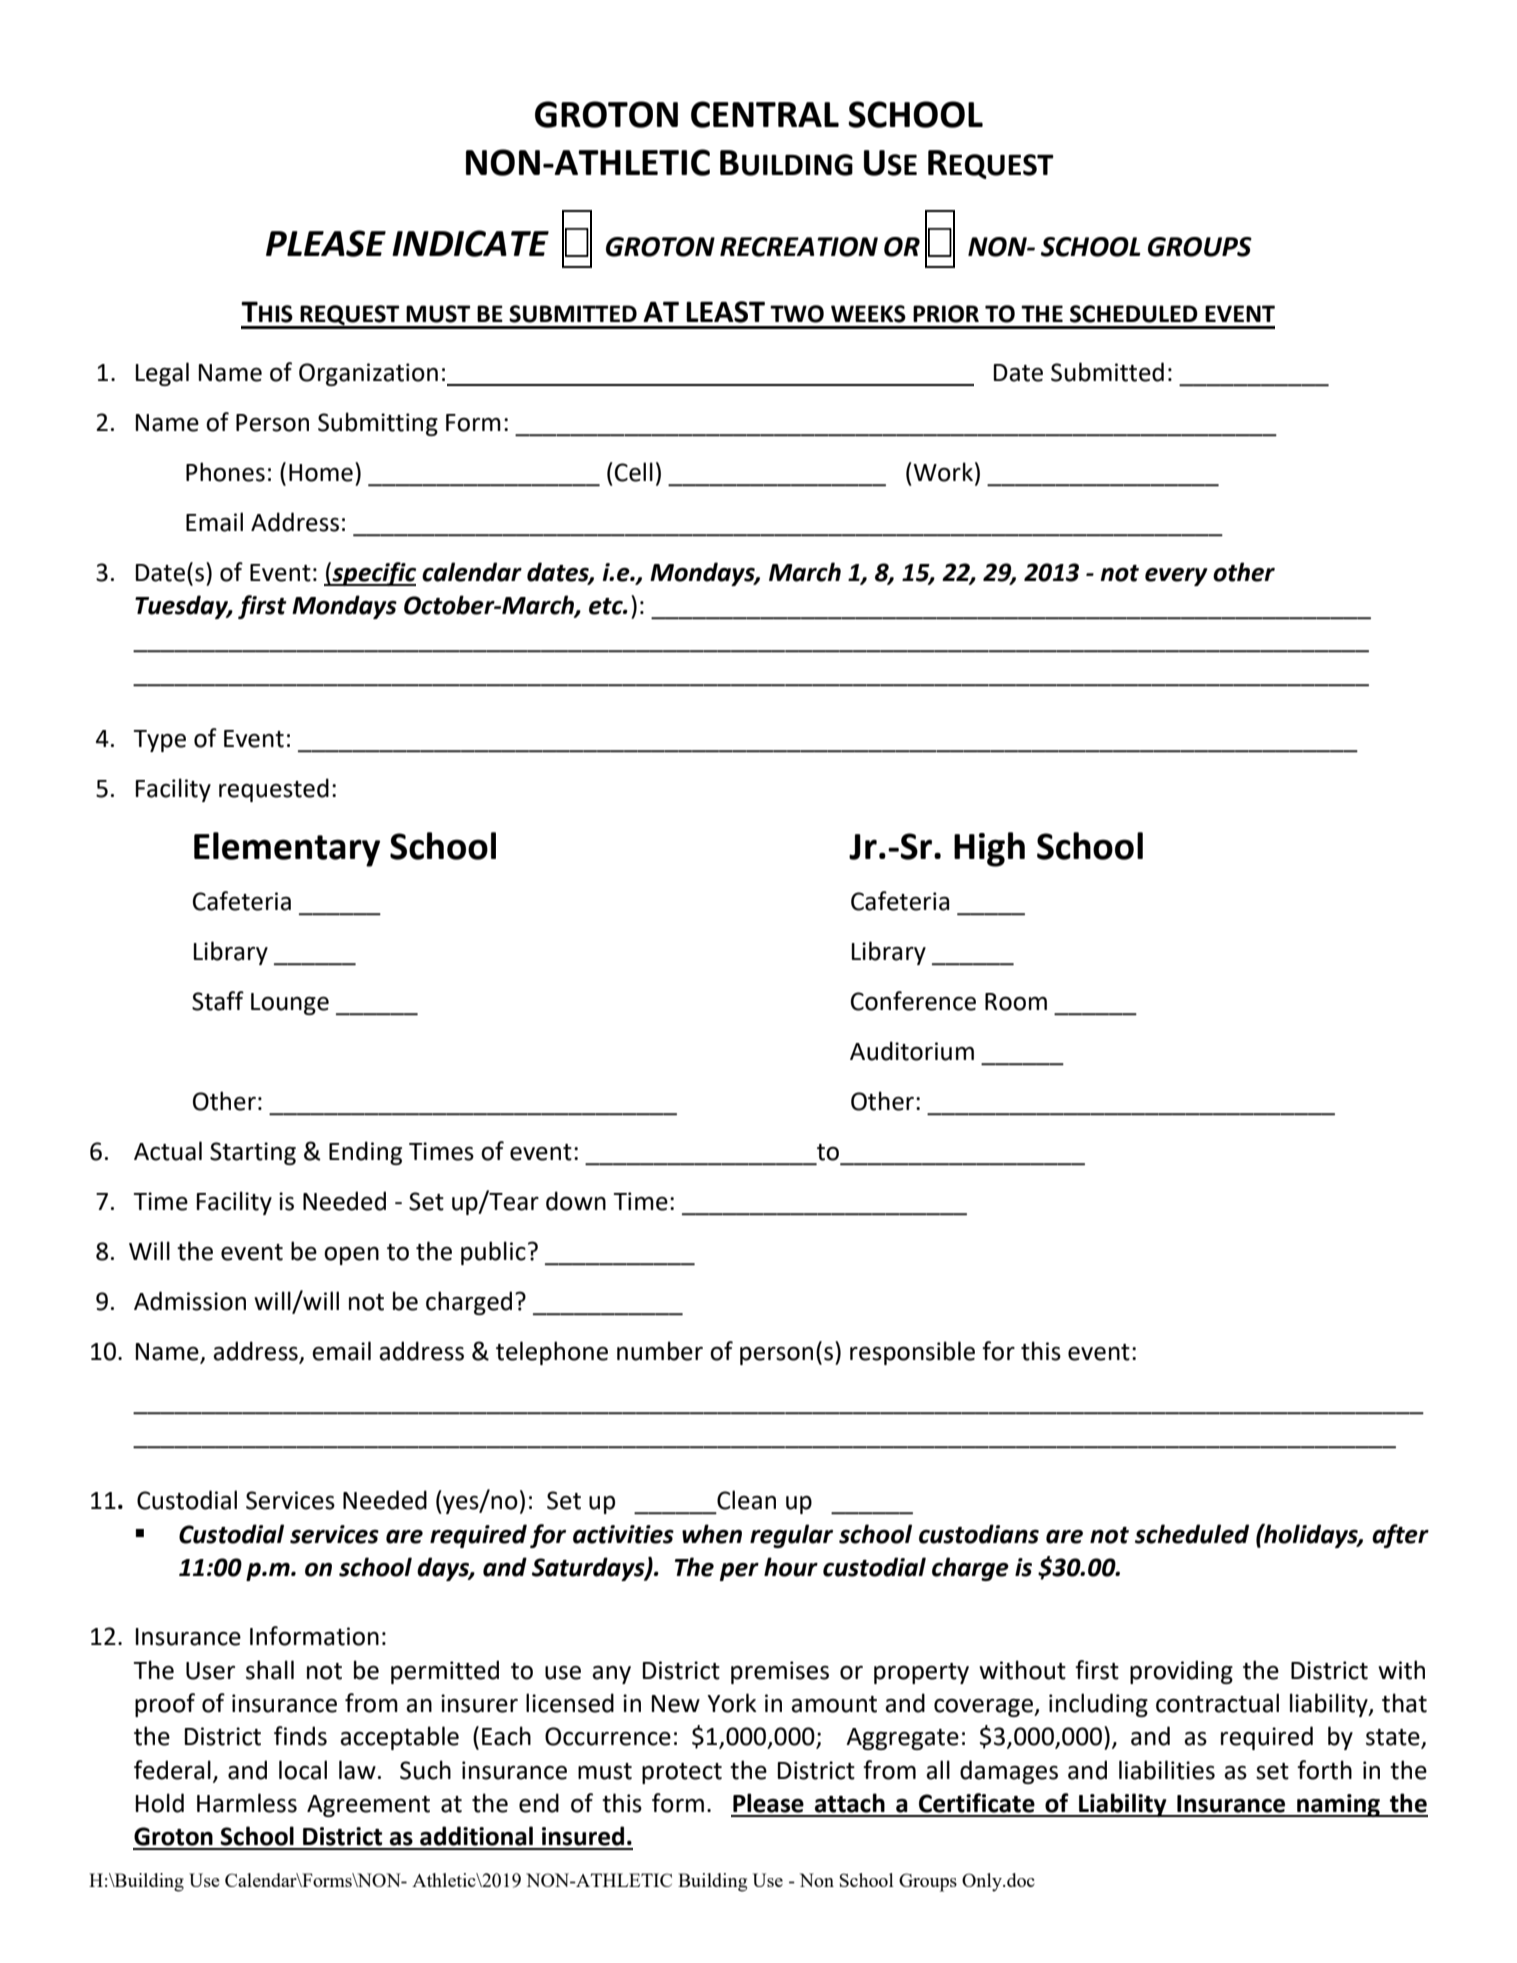 This screenshot has width=1517, height=1963. Describe the element at coordinates (351, 1256) in the screenshot. I see `open` at that location.
